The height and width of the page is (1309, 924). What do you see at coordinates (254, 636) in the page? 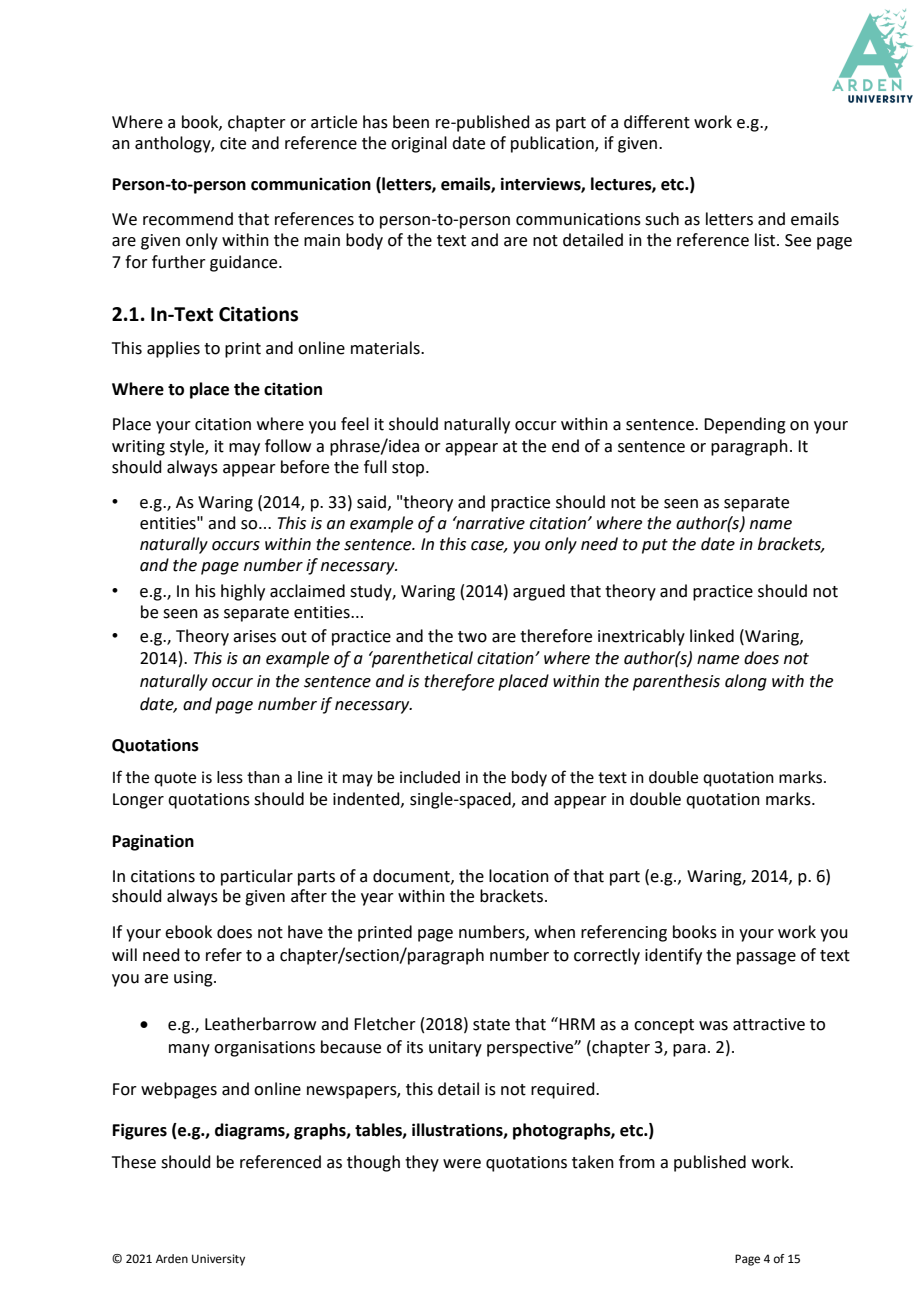
I see `arises` at bounding box center [254, 636].
